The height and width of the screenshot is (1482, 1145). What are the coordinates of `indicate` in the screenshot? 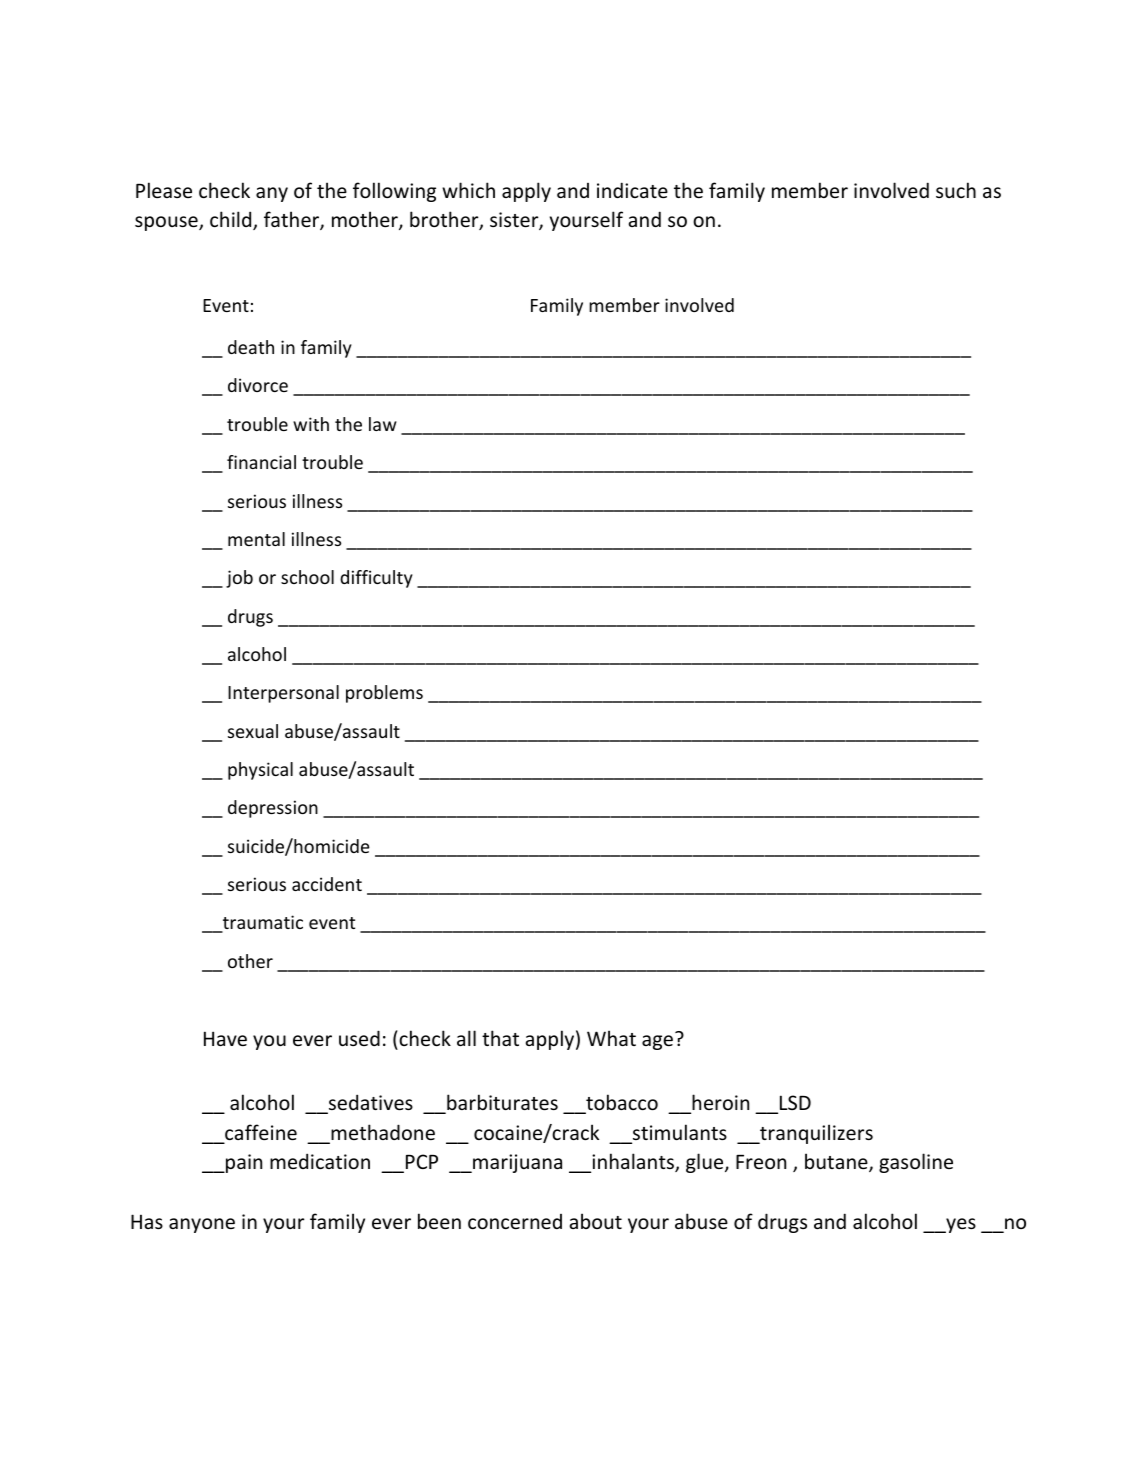 It's located at (632, 190).
